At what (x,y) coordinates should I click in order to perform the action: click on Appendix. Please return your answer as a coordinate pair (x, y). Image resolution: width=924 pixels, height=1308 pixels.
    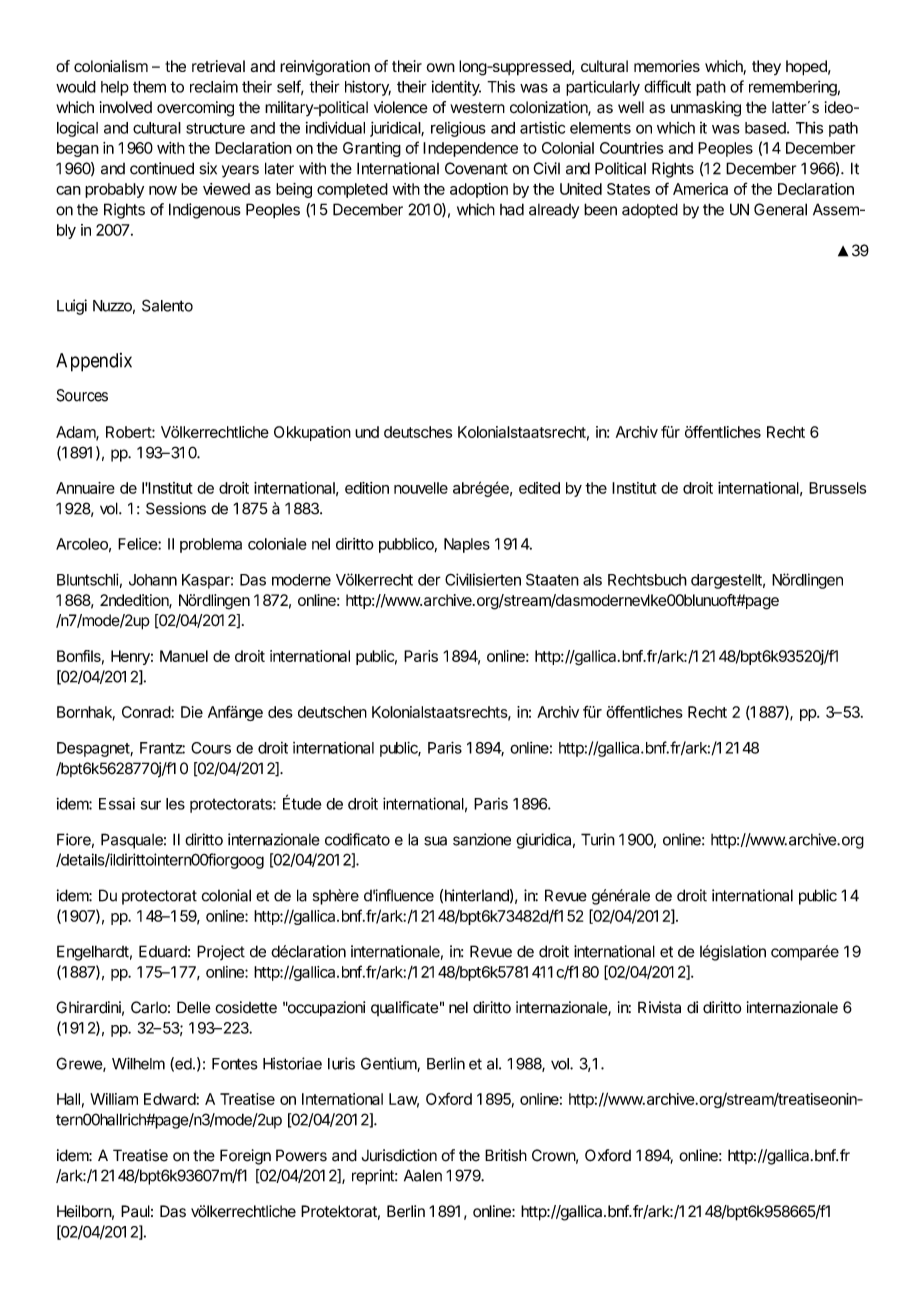
    Looking at the image, I should click on (94, 362).
